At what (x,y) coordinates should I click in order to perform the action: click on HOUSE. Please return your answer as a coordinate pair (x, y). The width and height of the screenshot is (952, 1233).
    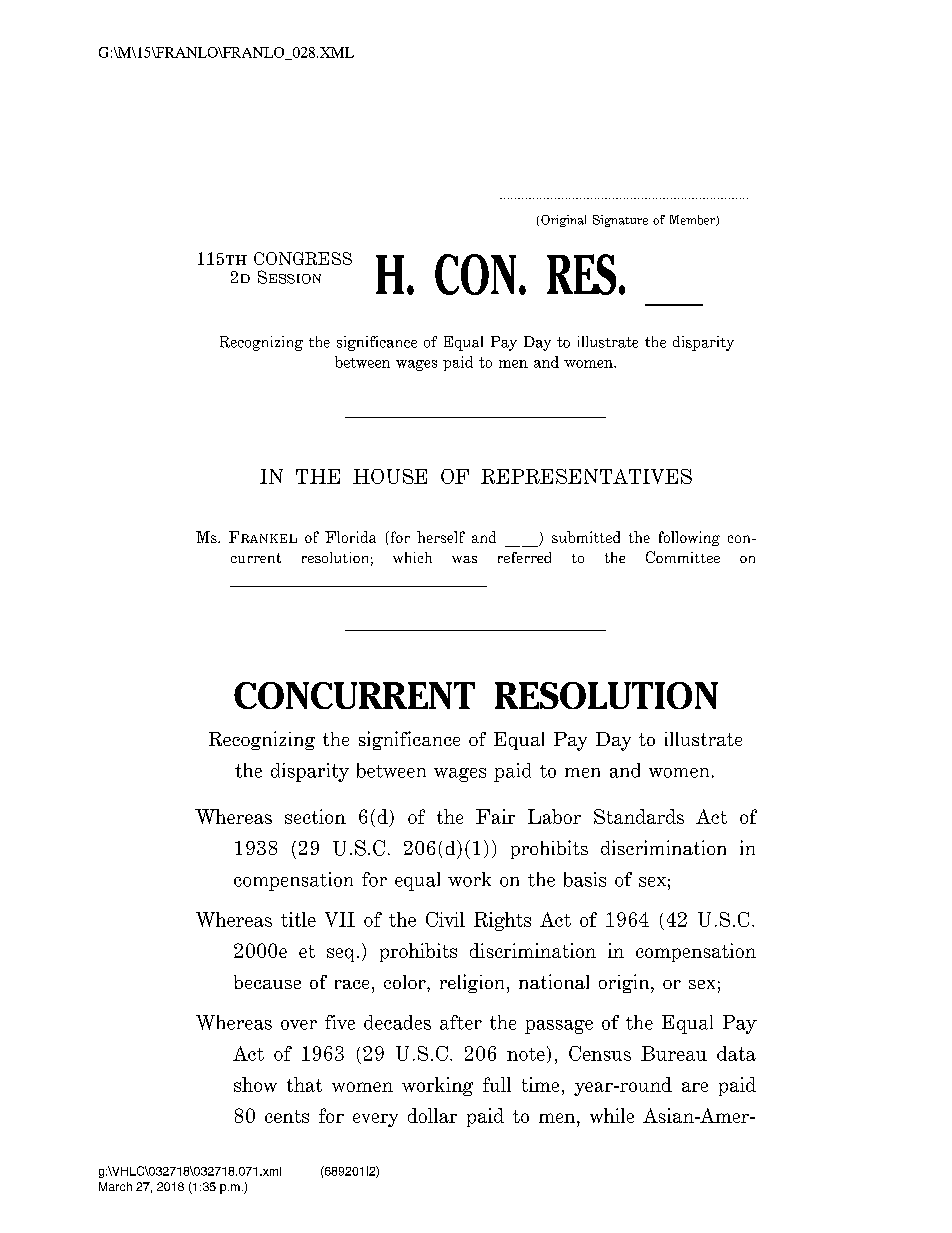
    Looking at the image, I should click on (390, 476).
